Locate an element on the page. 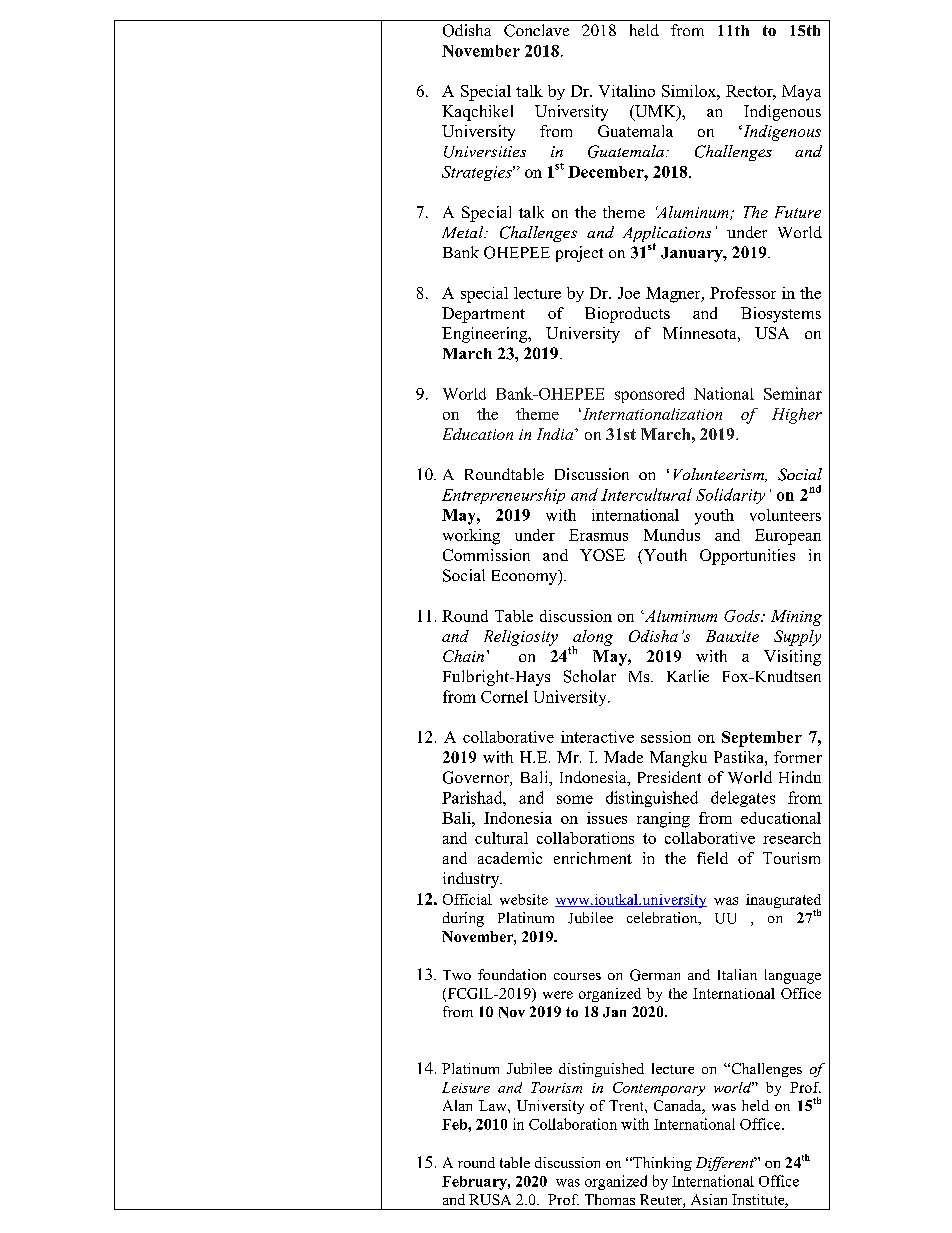 The image size is (952, 1233). Religiosity is located at coordinates (521, 638).
